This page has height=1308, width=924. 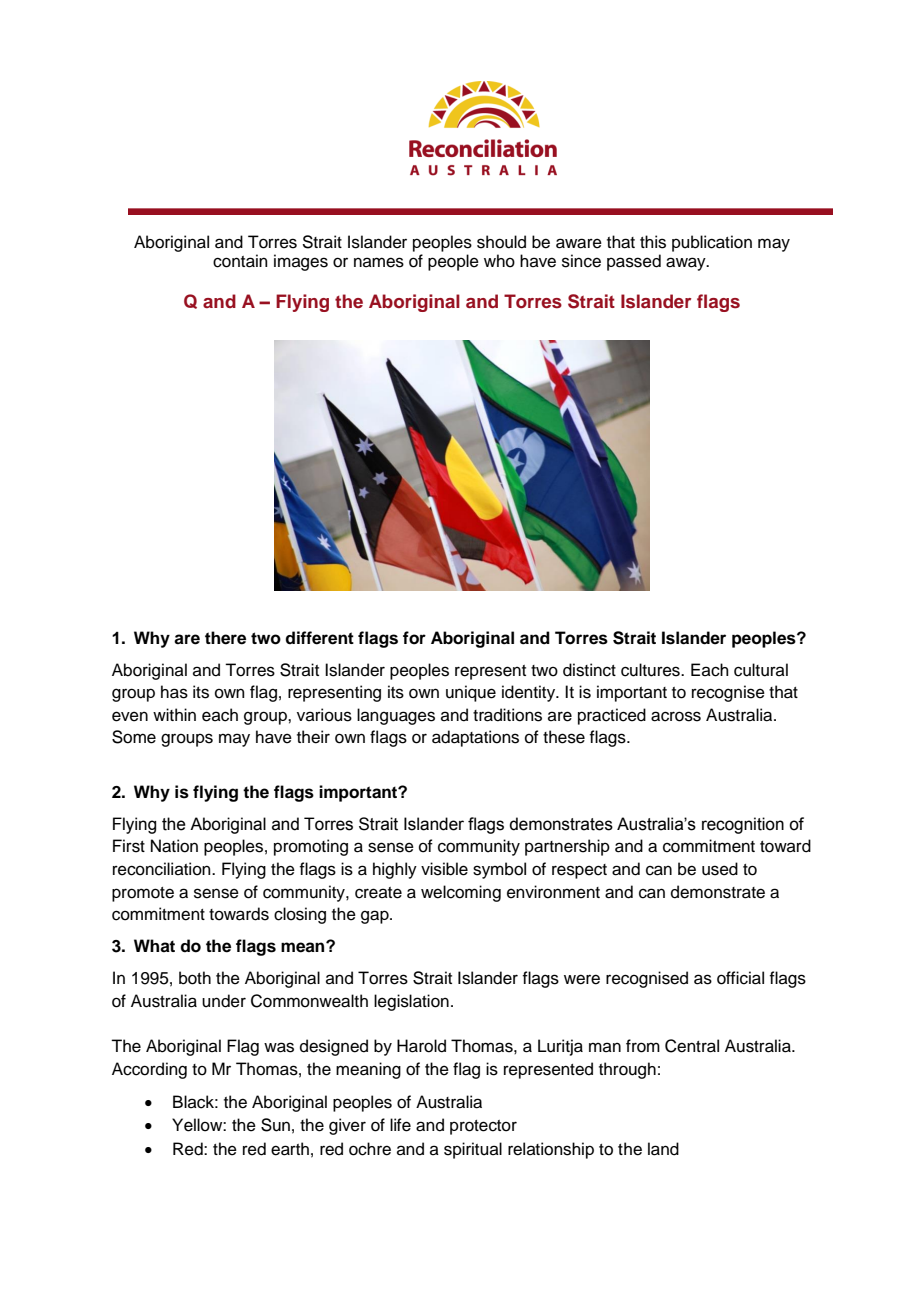 I want to click on who, so click(x=499, y=261).
